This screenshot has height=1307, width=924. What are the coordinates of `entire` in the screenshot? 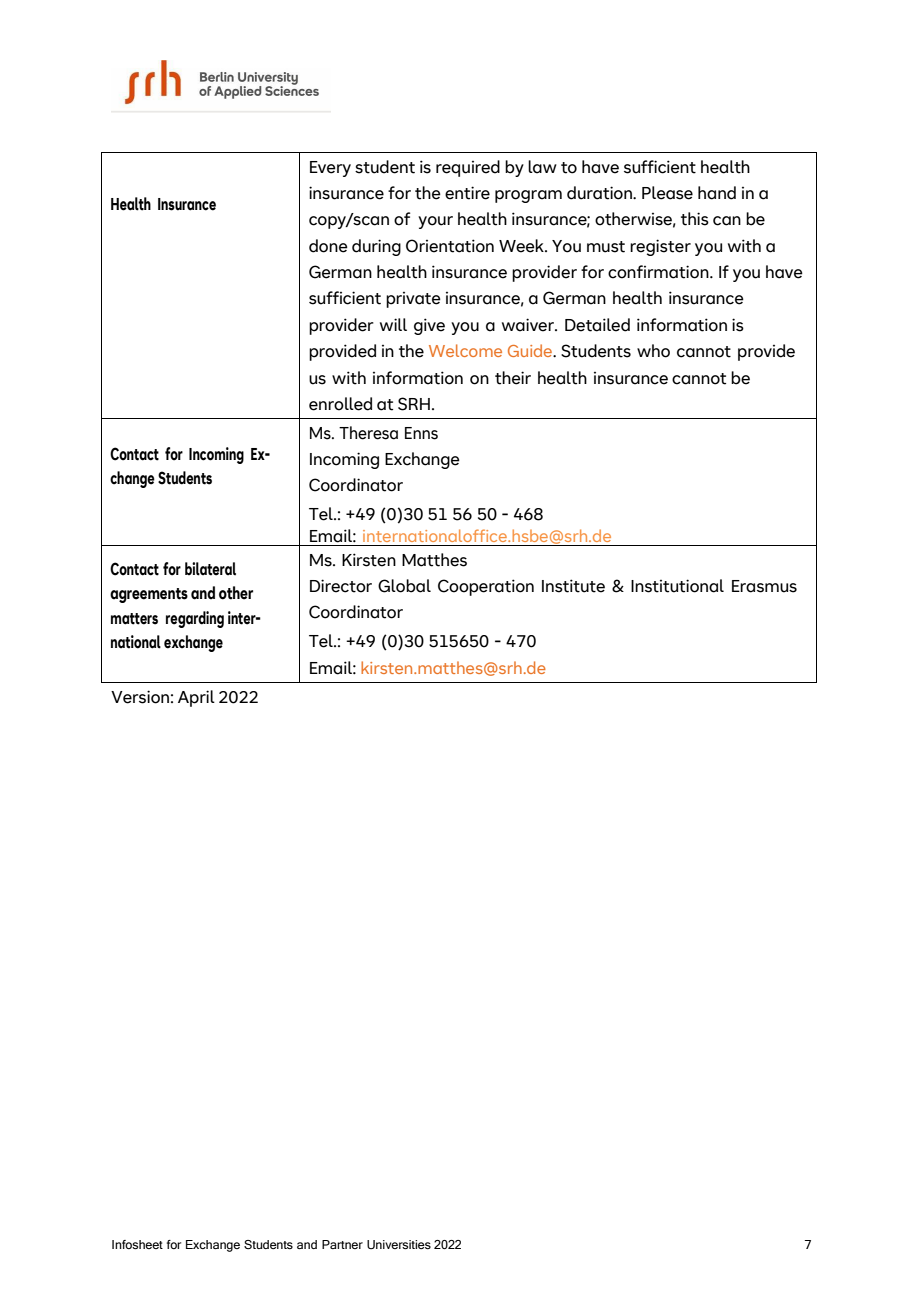 It's located at (467, 193).
